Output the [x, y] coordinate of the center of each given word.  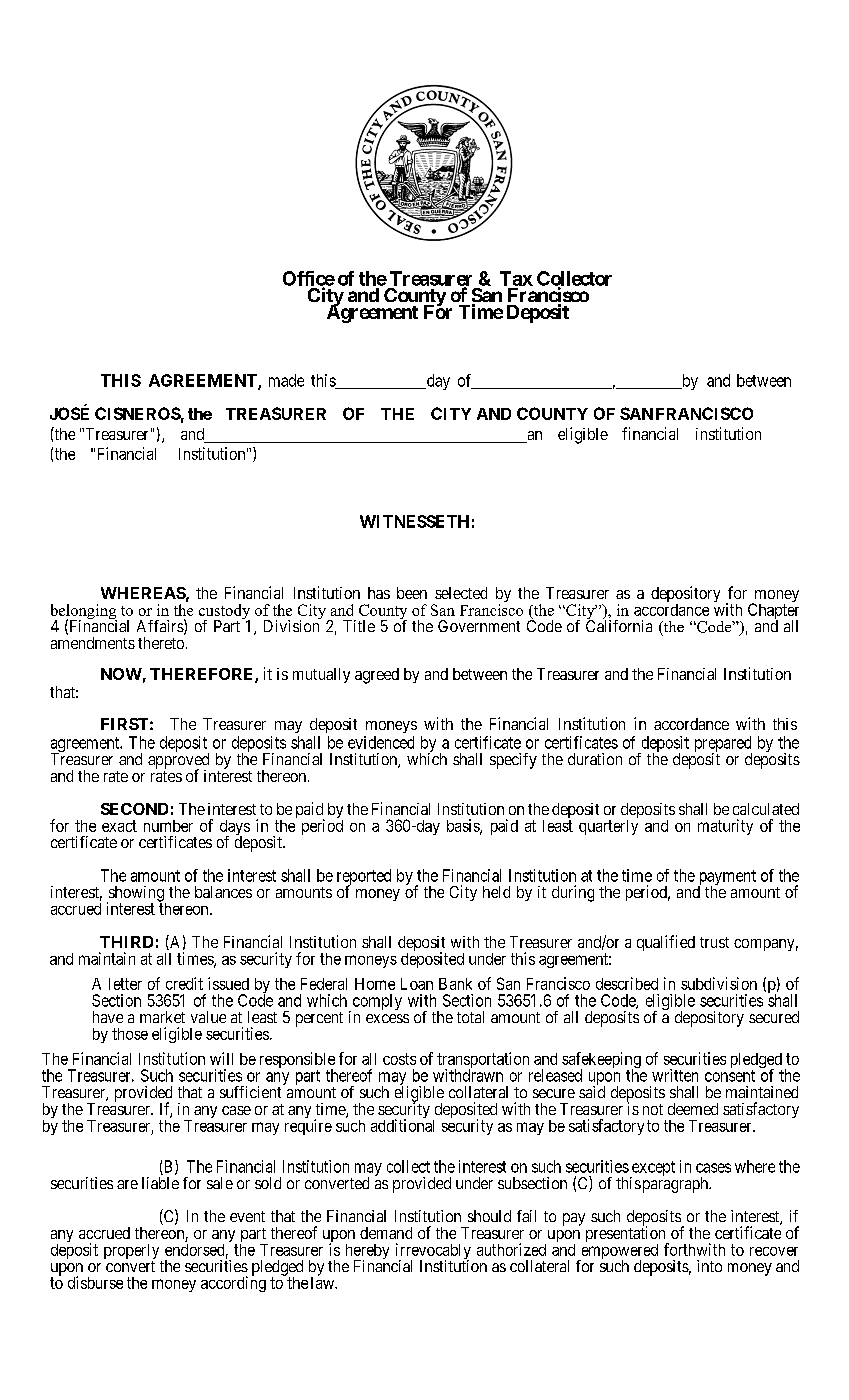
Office [309, 279]
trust [714, 942]
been [412, 593]
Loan [417, 984]
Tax [516, 278]
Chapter [773, 612]
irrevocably [433, 1252]
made [286, 380]
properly [133, 1253]
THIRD [126, 942]
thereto [161, 643]
